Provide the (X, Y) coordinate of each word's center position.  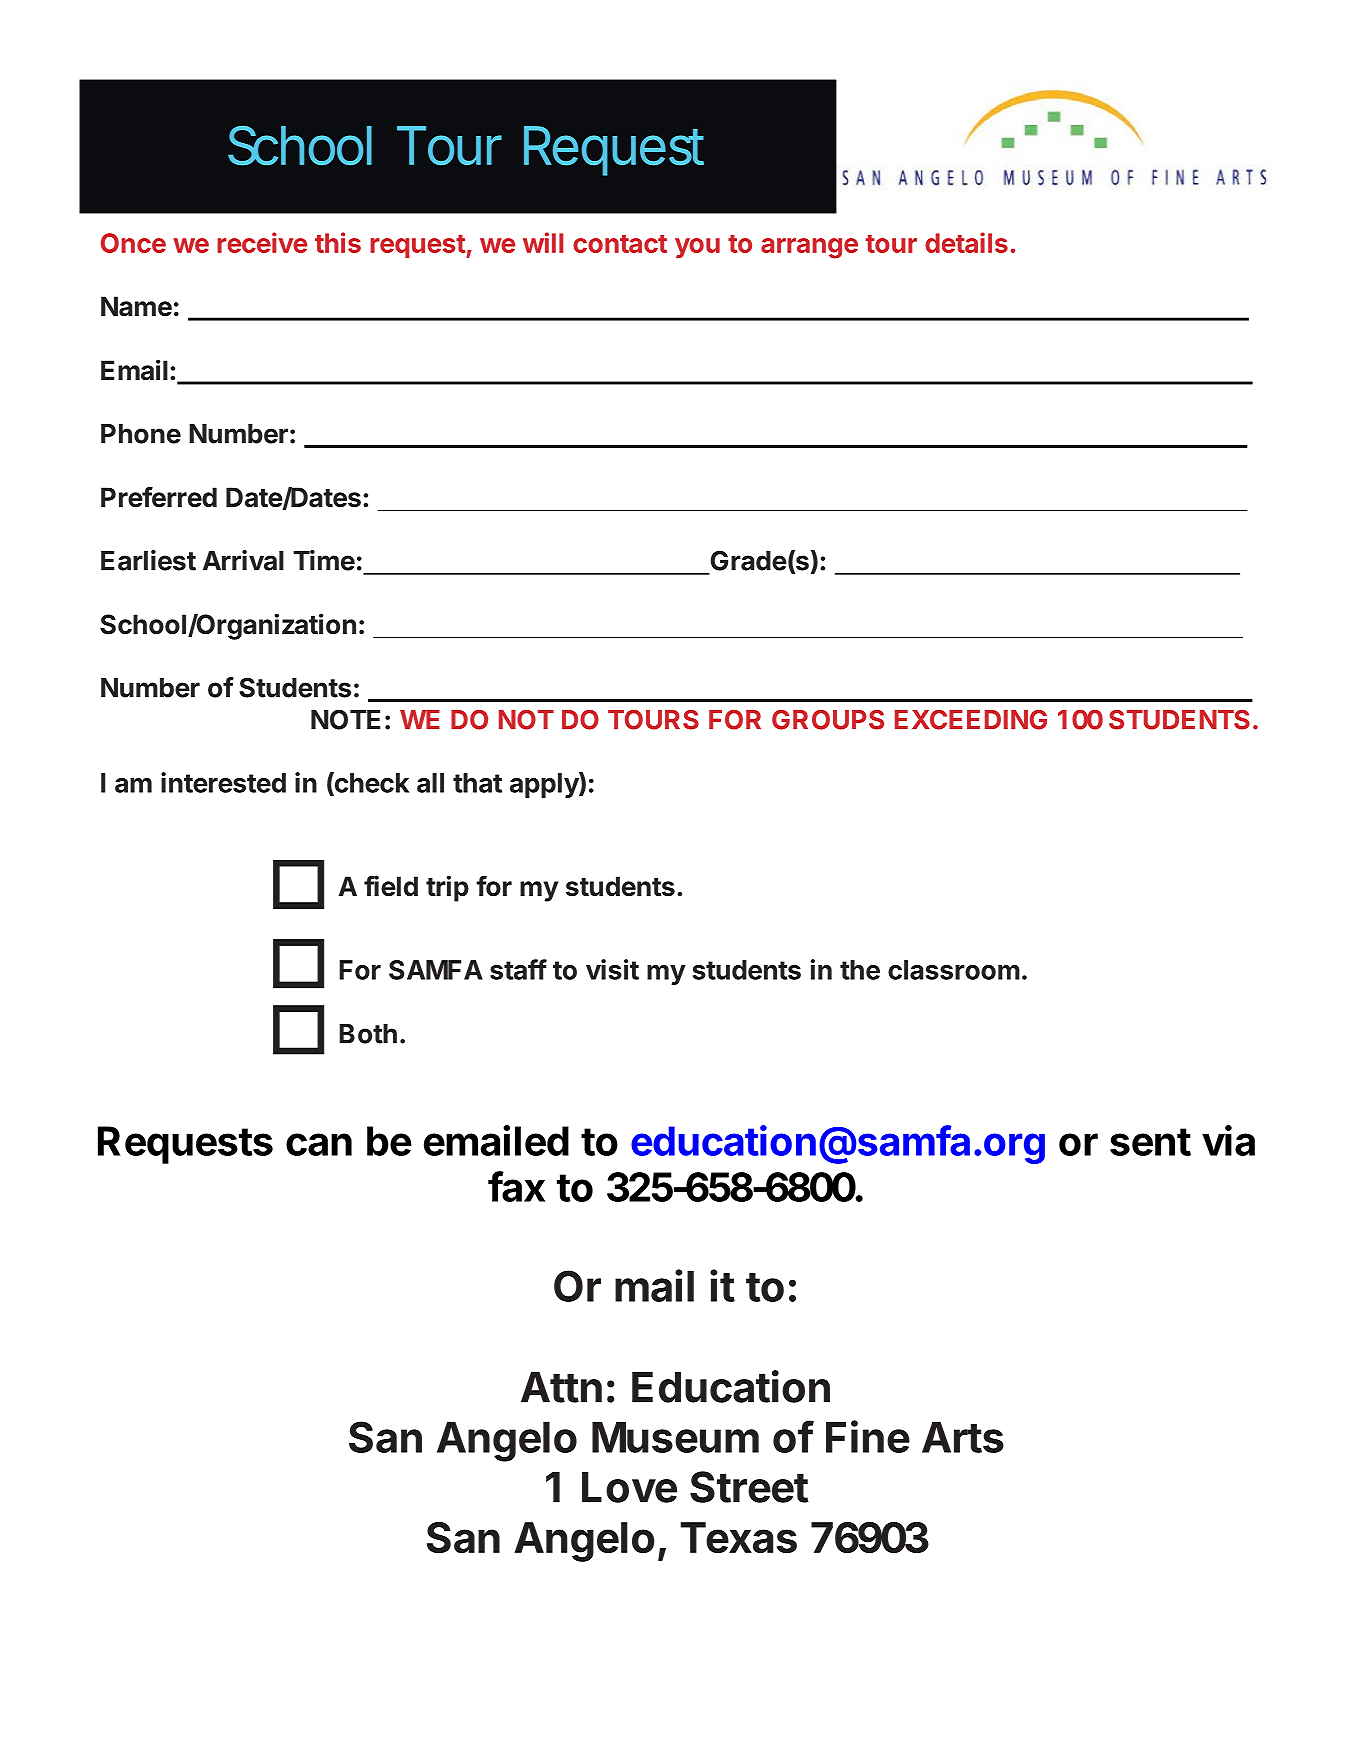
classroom (954, 970)
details (966, 242)
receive (262, 242)
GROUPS (828, 720)
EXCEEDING (971, 720)
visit (612, 969)
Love (629, 1487)
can (319, 1144)
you (697, 248)
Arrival (243, 560)
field (391, 886)
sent (1150, 1142)
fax (516, 1186)
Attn (561, 1387)
